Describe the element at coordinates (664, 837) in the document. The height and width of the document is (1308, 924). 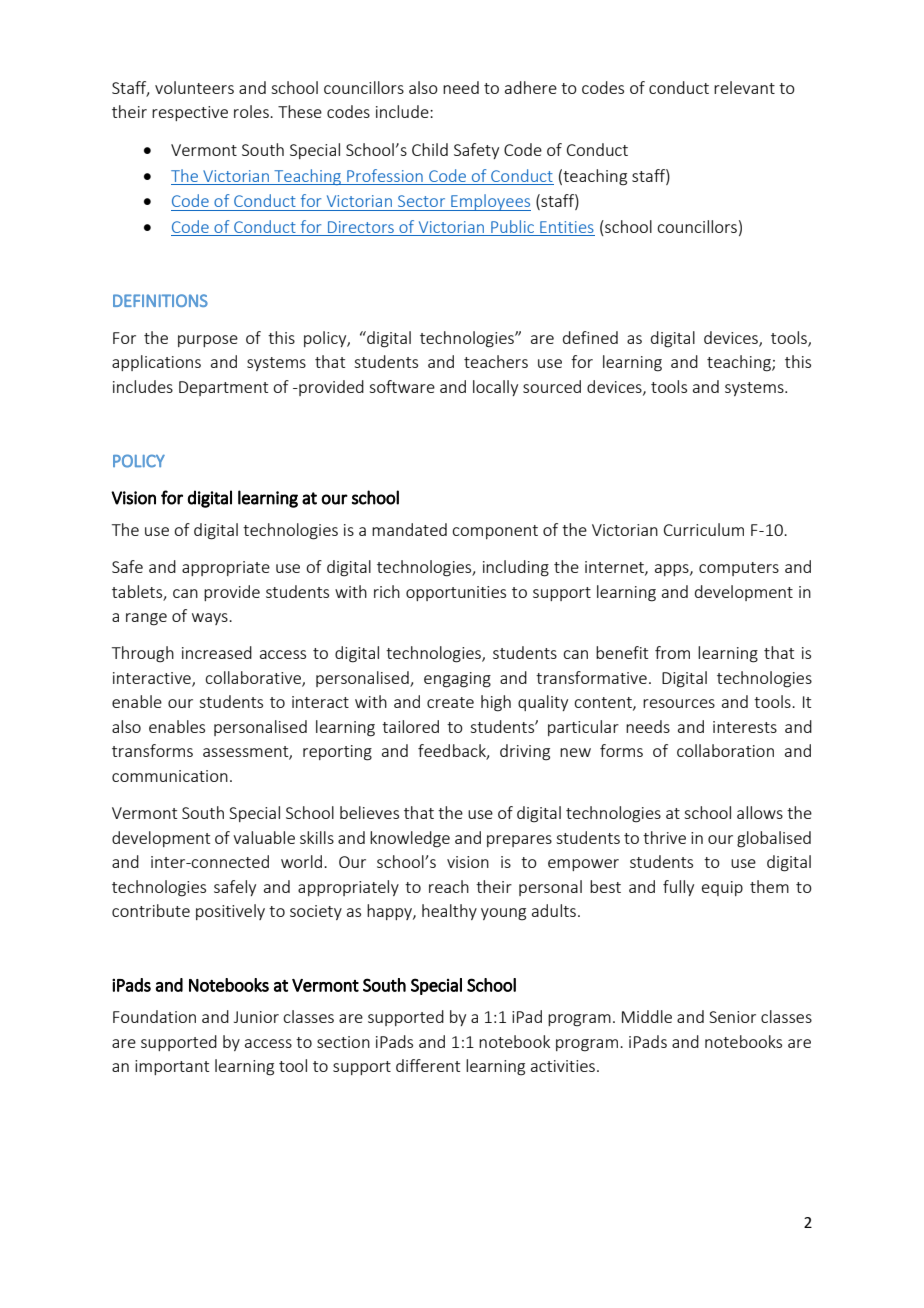
I see `thrive` at that location.
